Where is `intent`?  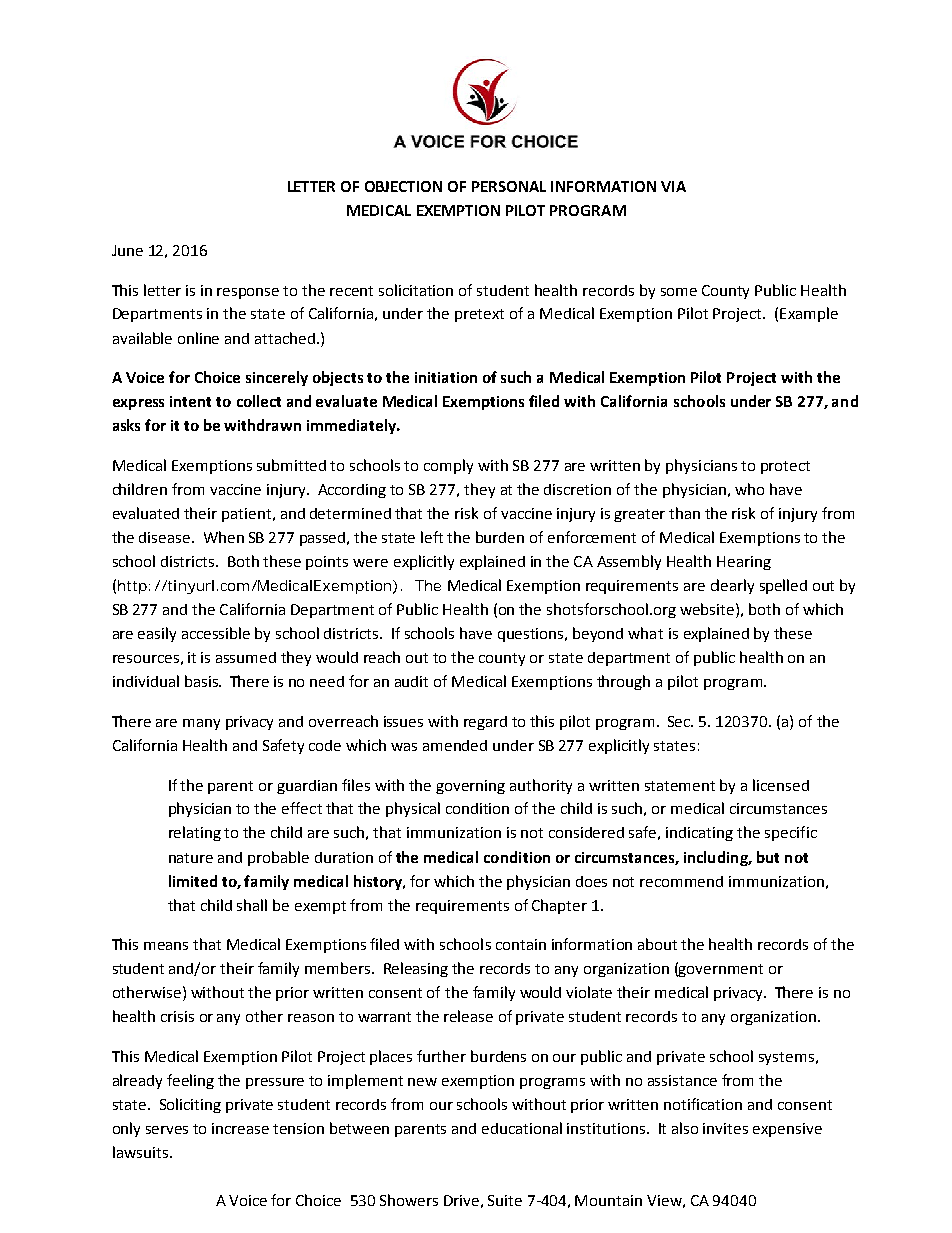 intent is located at coordinates (190, 401).
